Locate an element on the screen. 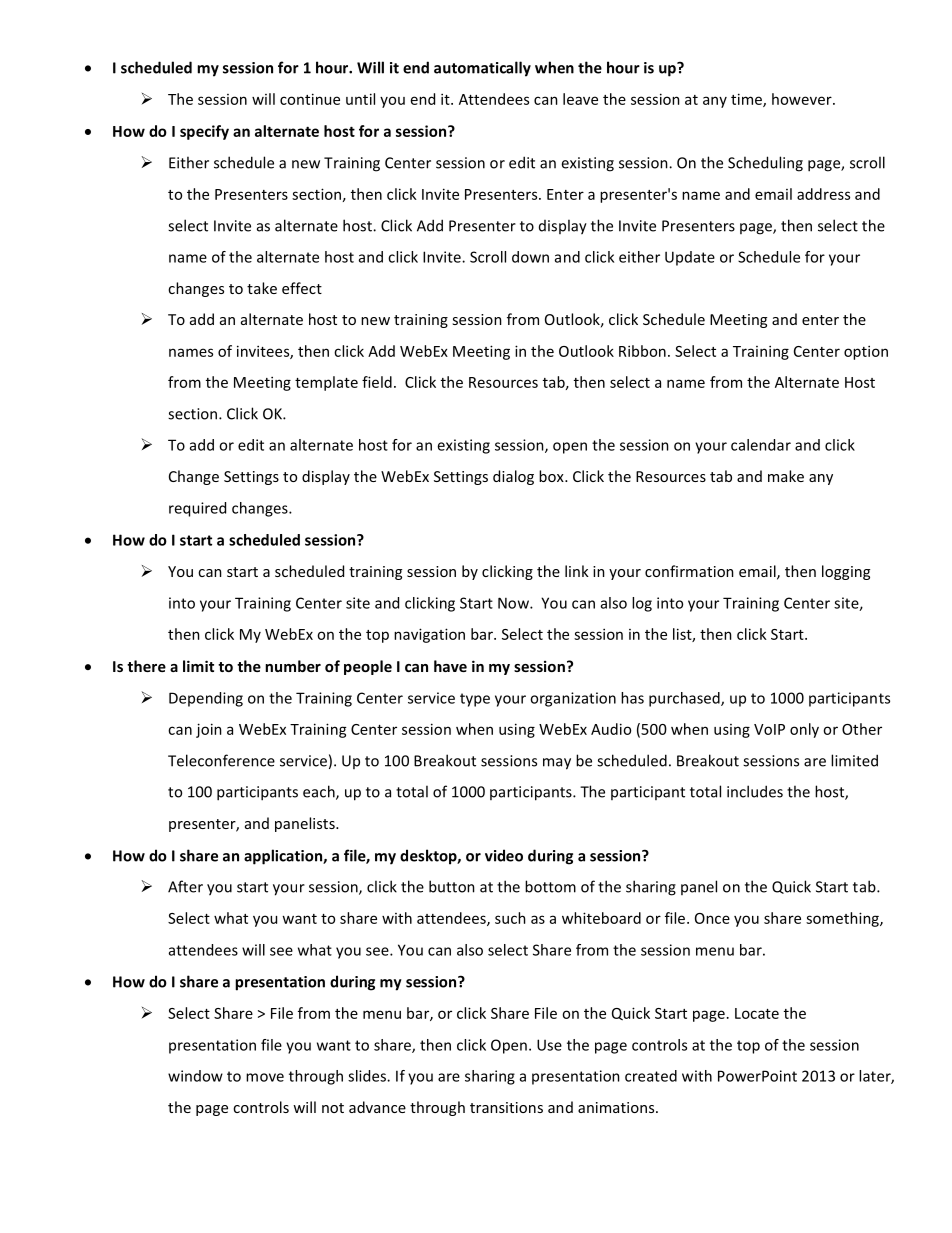 This screenshot has height=1233, width=952. may is located at coordinates (557, 764).
